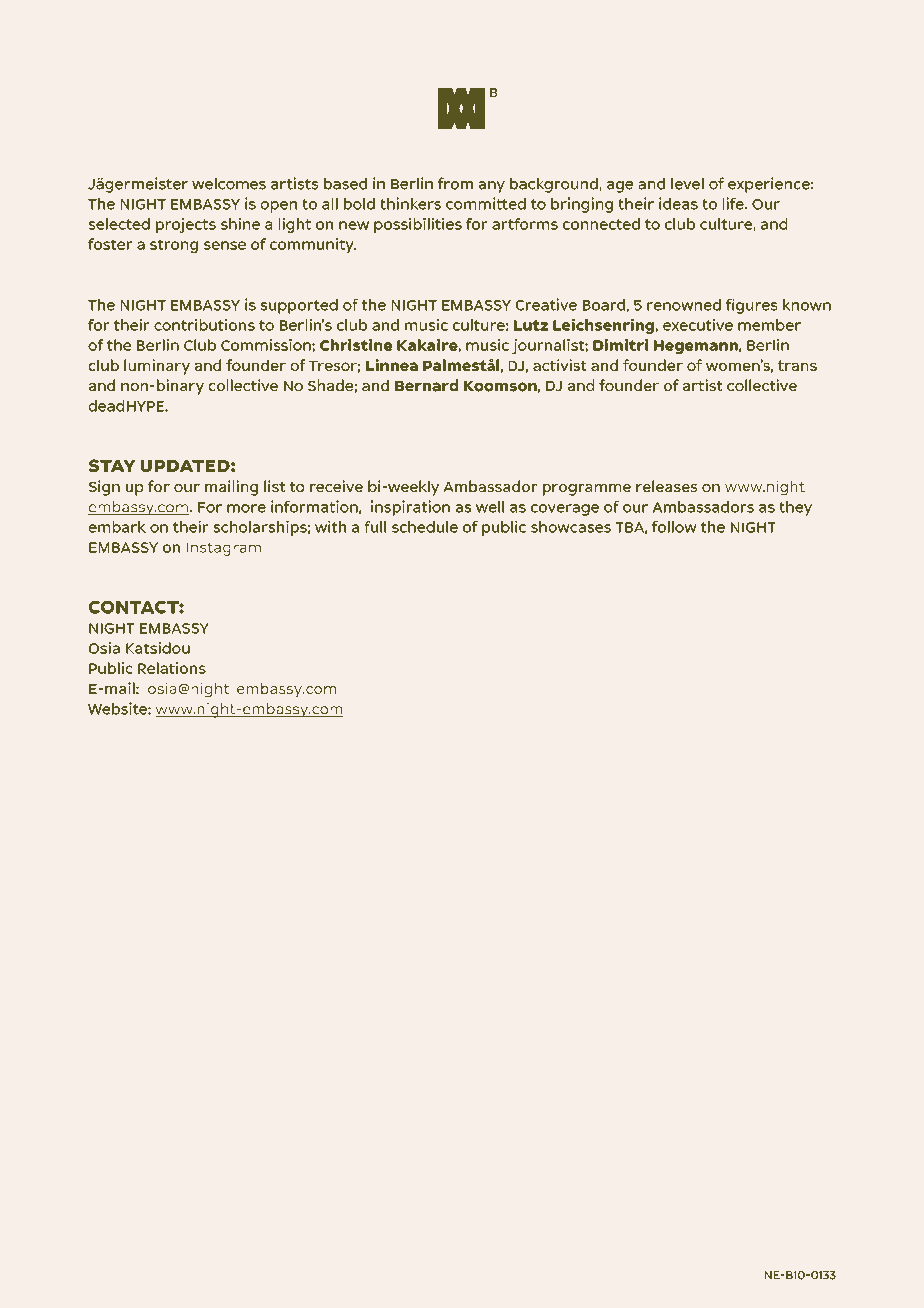  What do you see at coordinates (666, 486) in the image?
I see `releases` at bounding box center [666, 486].
